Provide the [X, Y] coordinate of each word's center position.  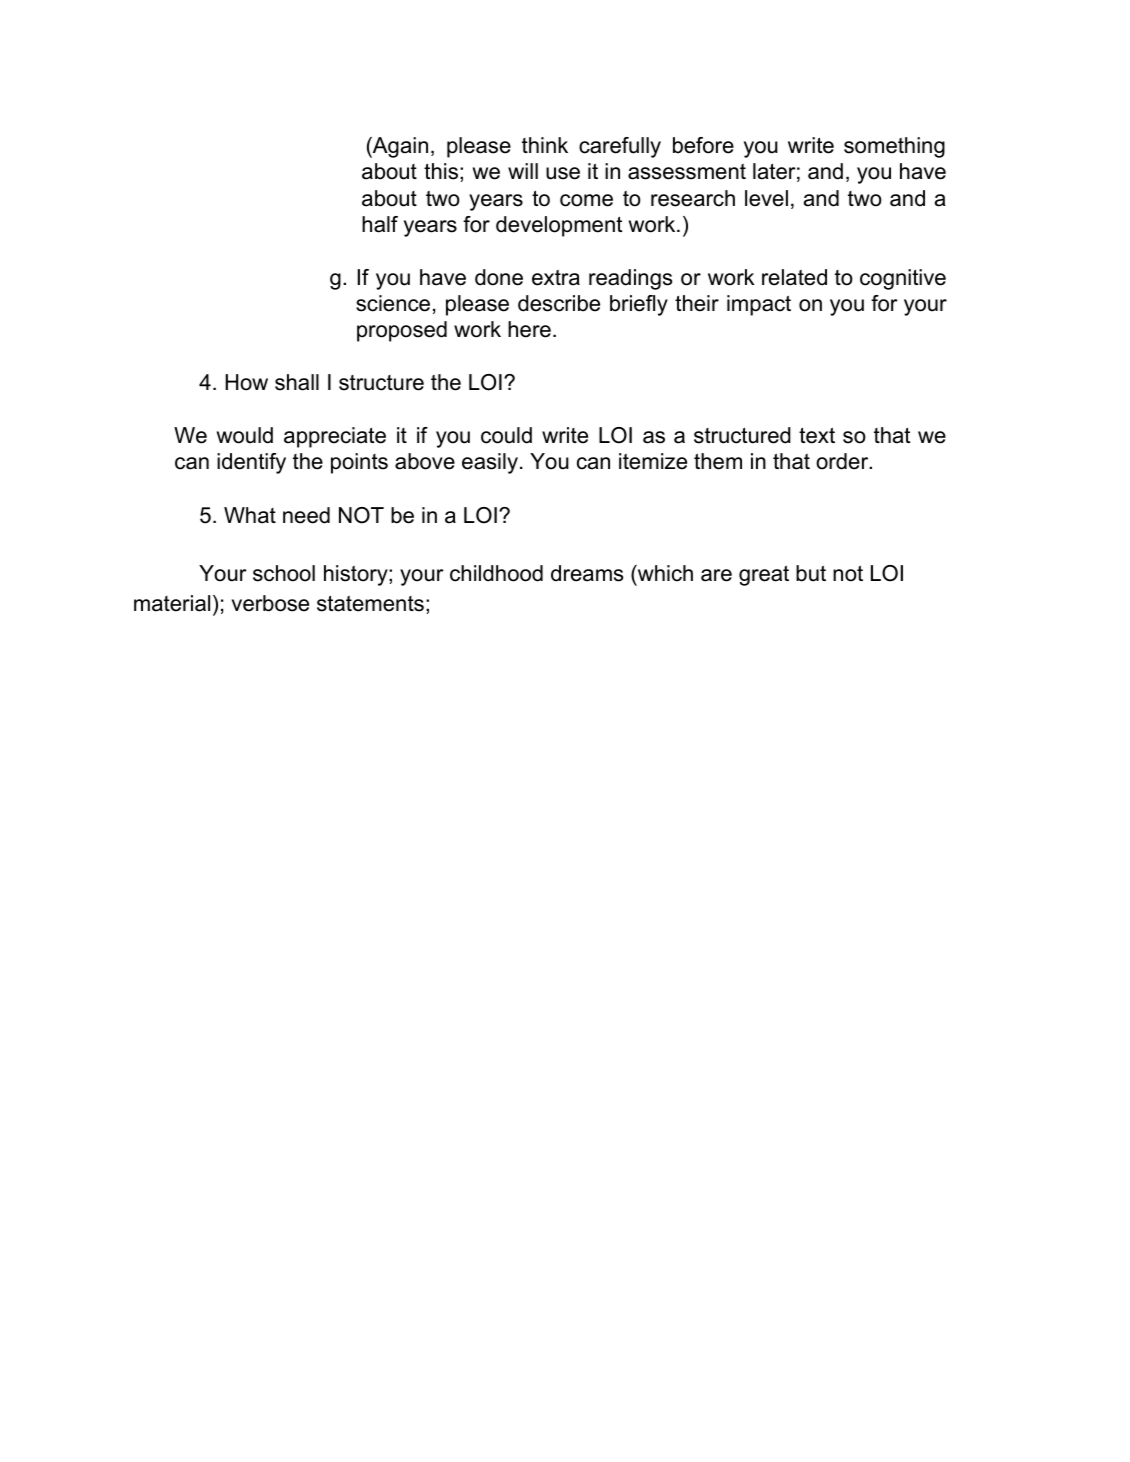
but [811, 573]
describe [559, 303]
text [817, 435]
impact [759, 305]
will [523, 171]
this [441, 171]
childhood [496, 573]
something [894, 147]
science [393, 303]
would [245, 435]
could [506, 435]
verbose [270, 603]
